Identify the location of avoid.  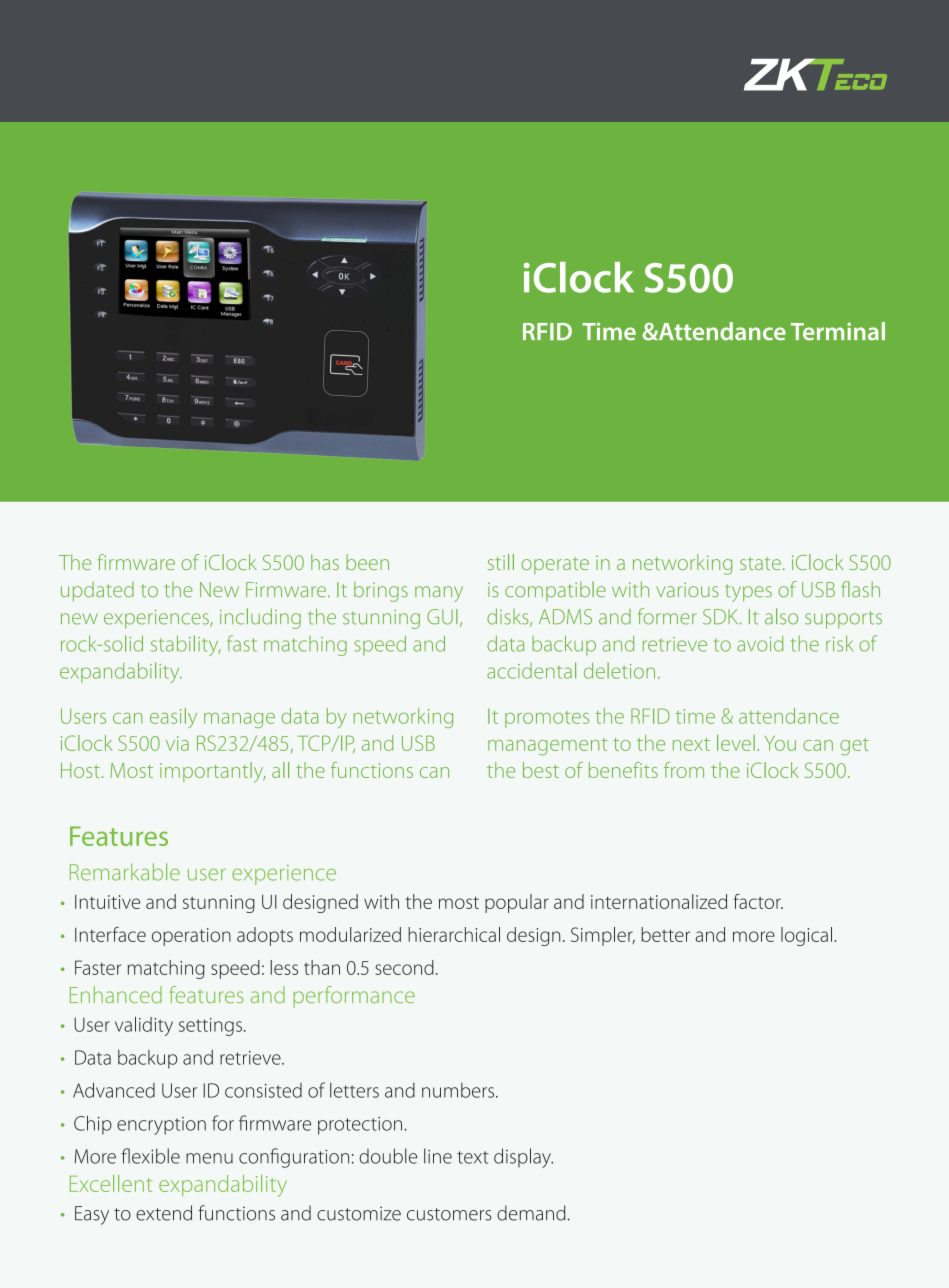
(760, 643).
